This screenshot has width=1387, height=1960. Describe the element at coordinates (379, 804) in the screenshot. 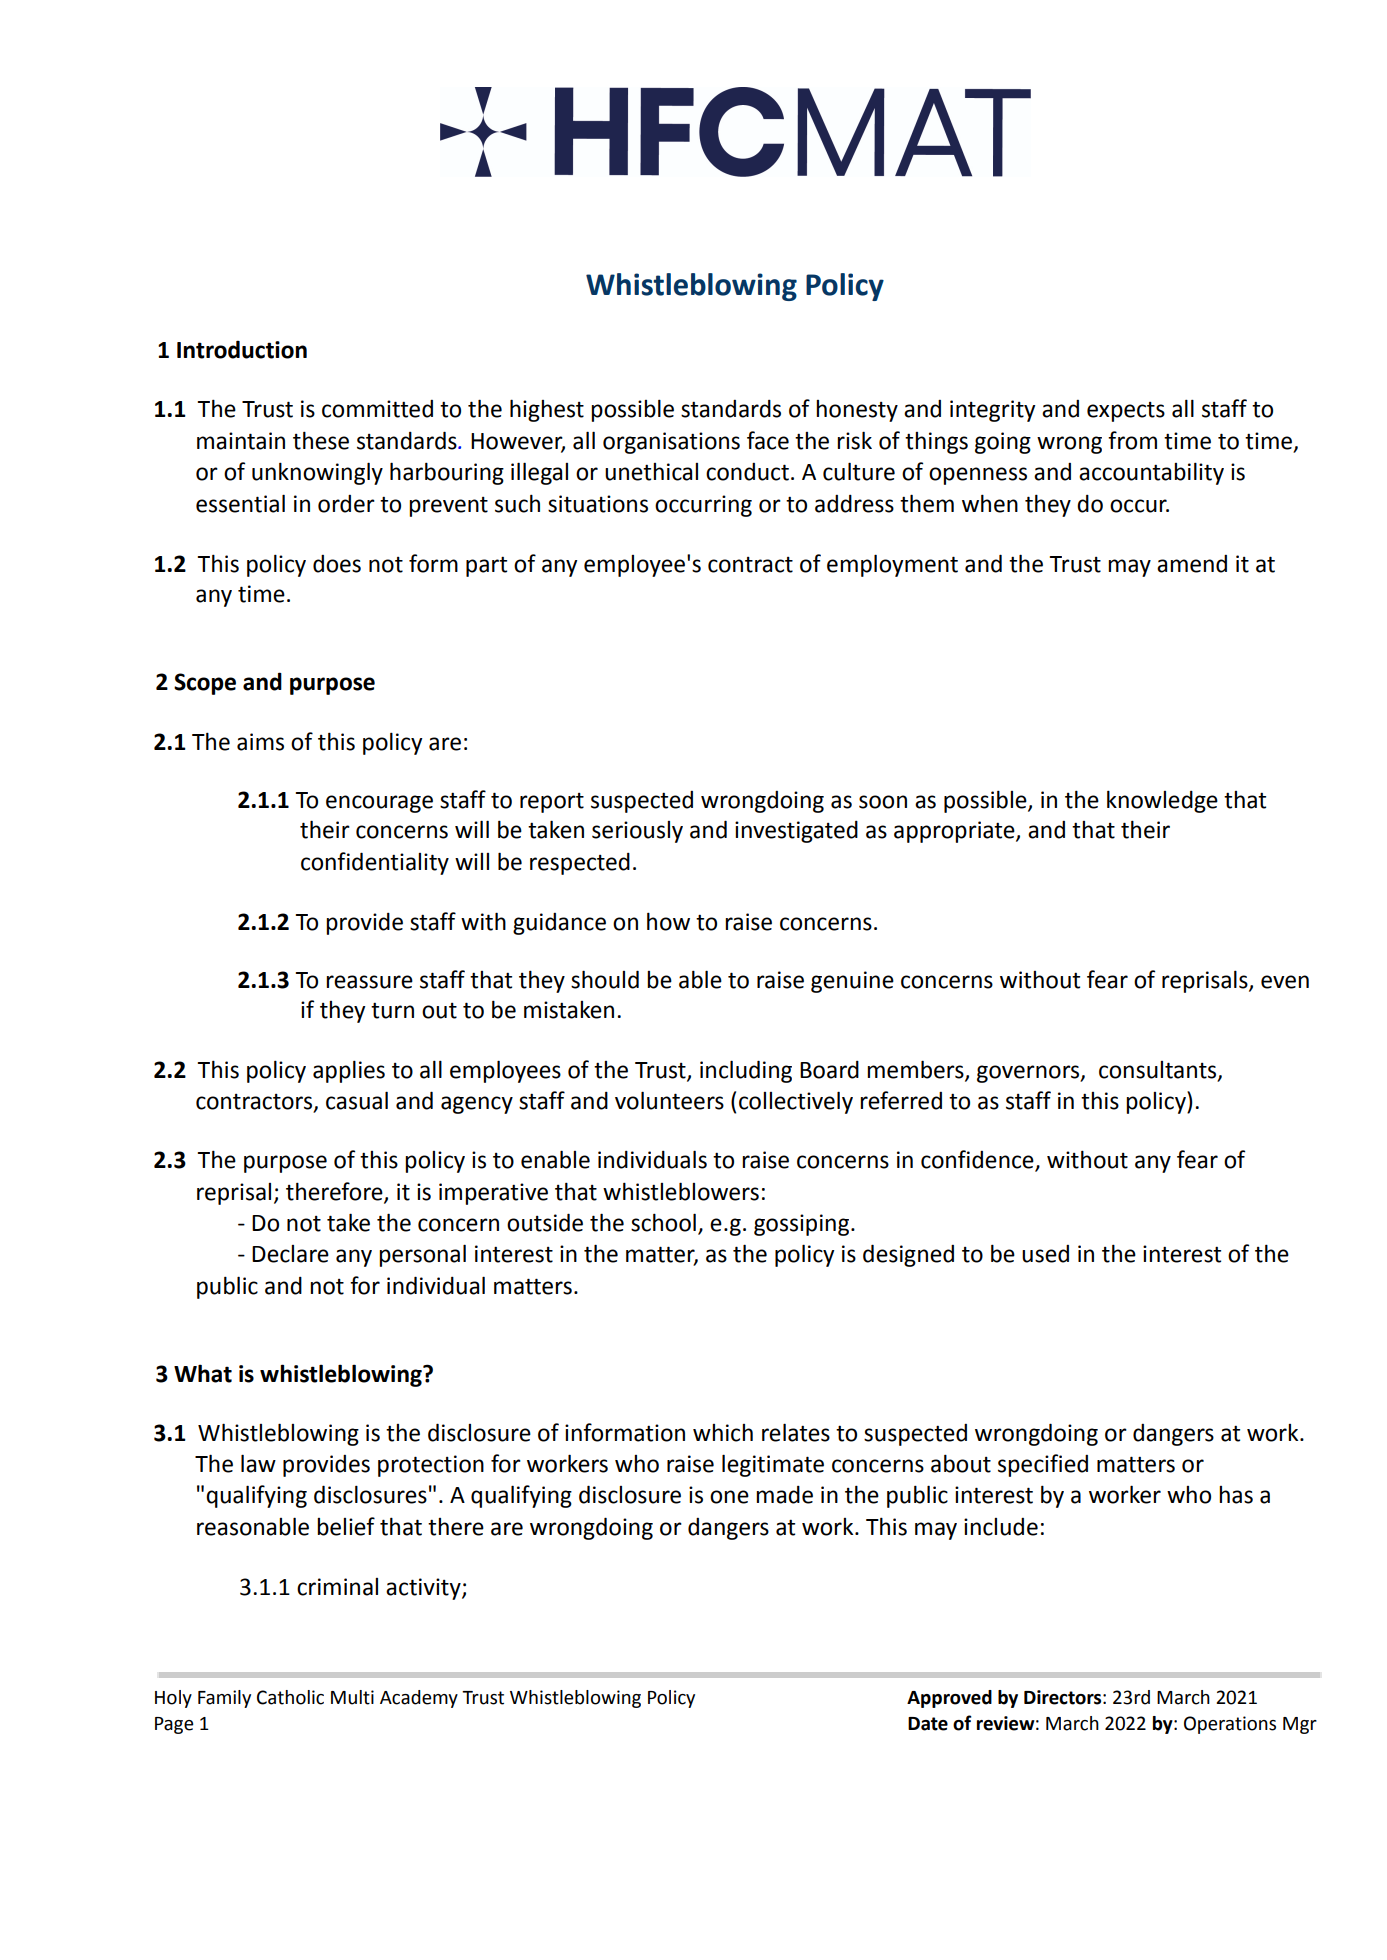

I see `encourage` at that location.
